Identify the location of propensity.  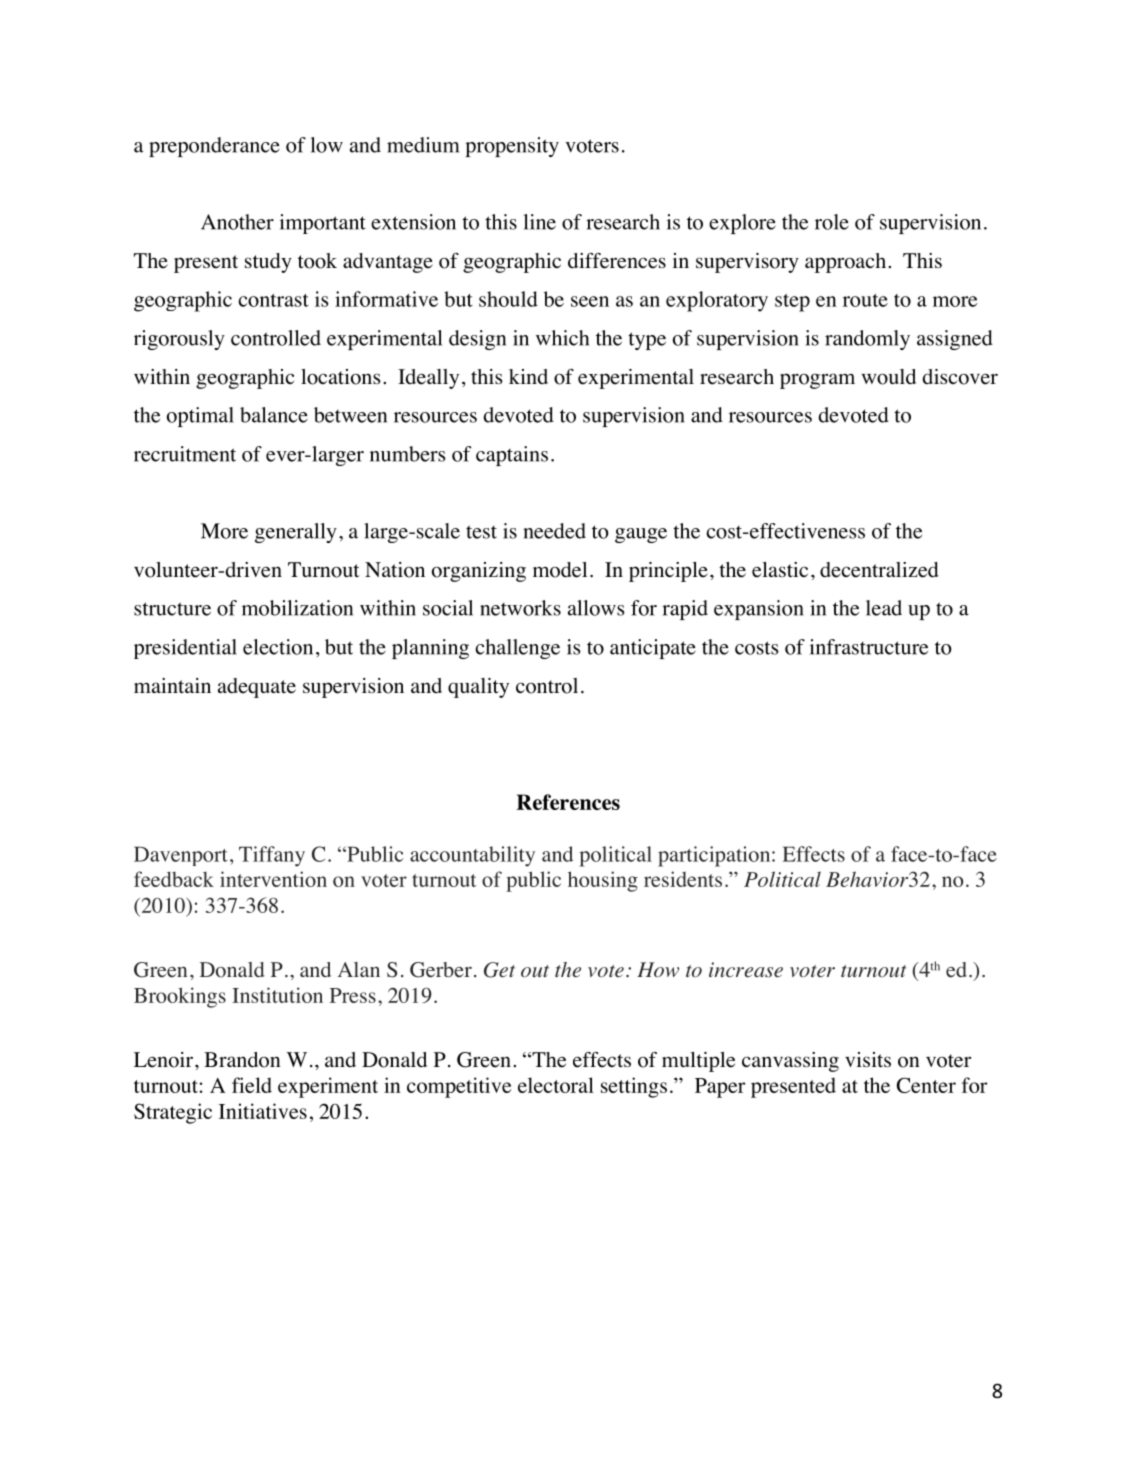
(512, 147).
